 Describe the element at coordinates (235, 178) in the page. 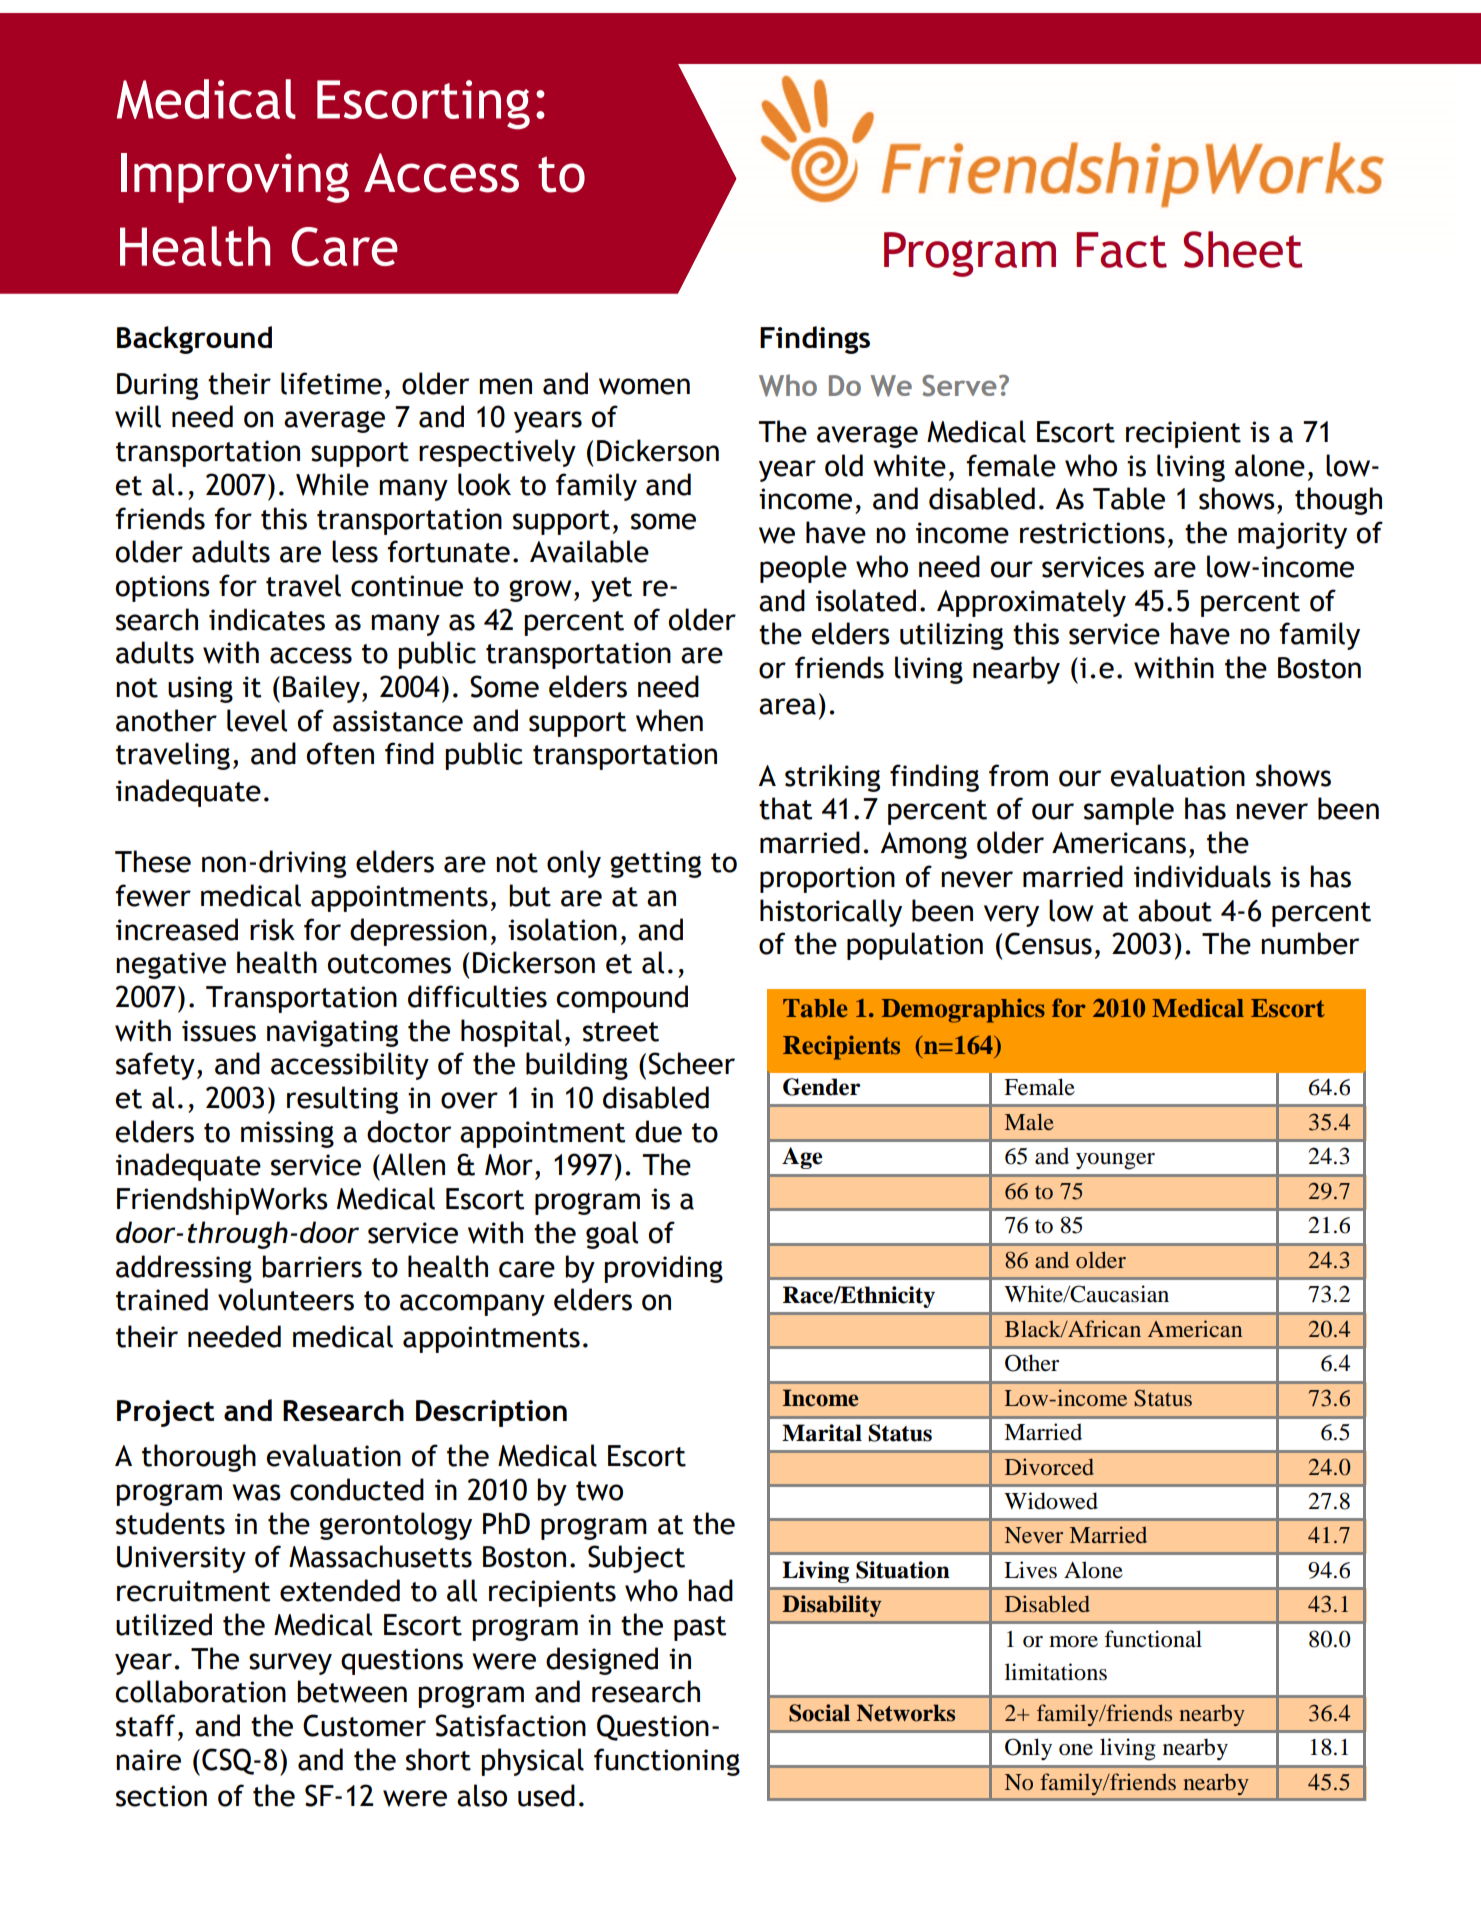

I see `Improving` at that location.
